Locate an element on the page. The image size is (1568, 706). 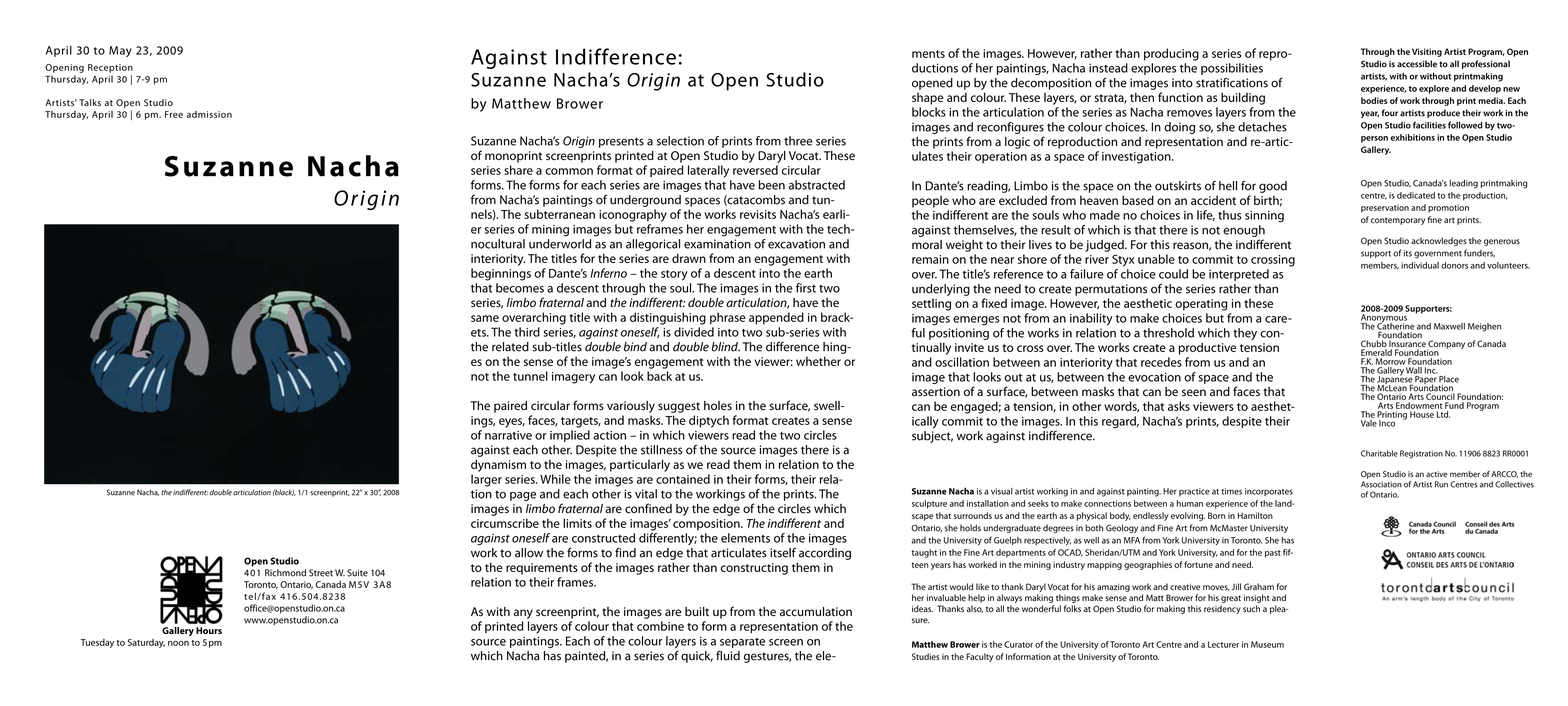
subterranean is located at coordinates (560, 214).
